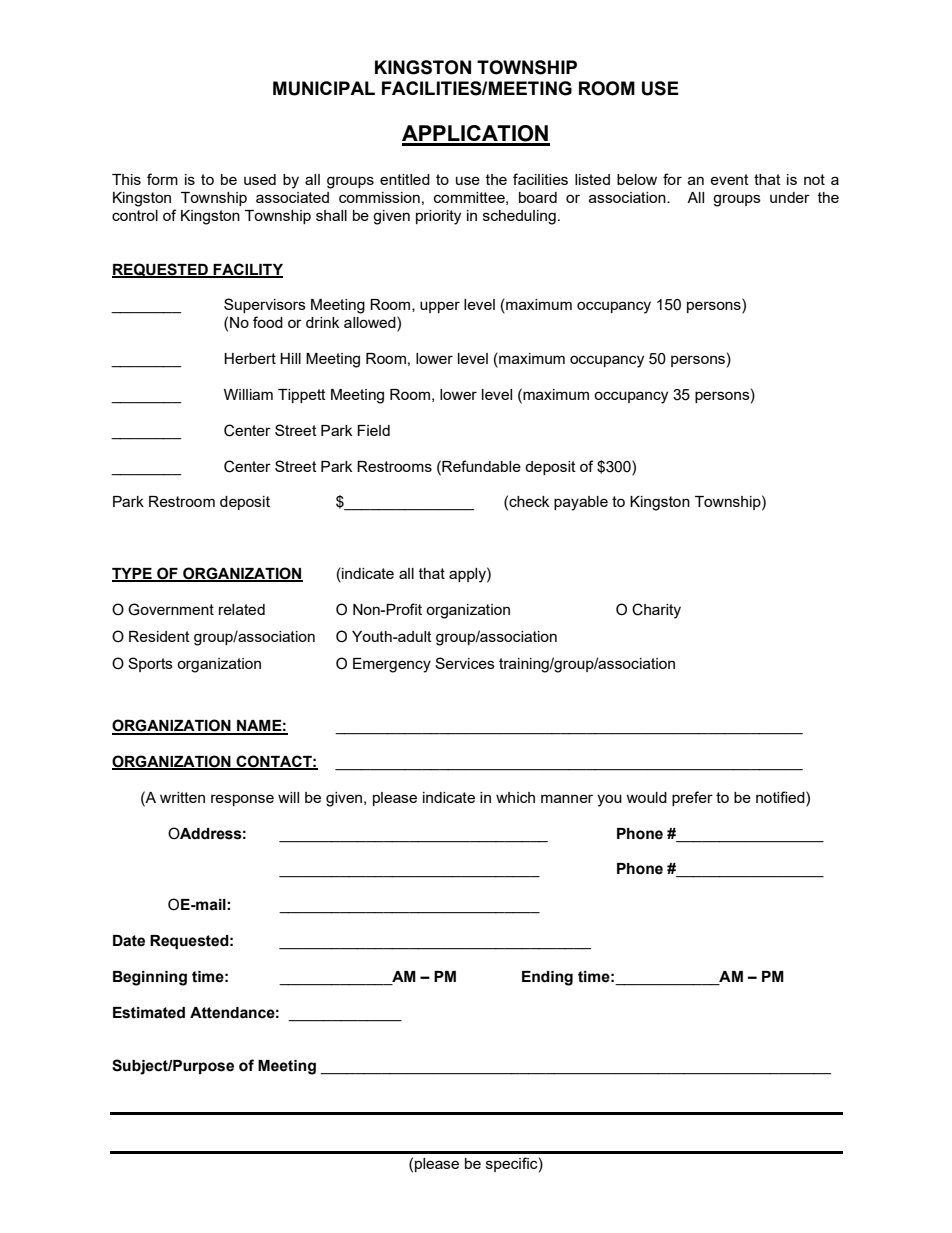  I want to click on upper, so click(440, 307).
